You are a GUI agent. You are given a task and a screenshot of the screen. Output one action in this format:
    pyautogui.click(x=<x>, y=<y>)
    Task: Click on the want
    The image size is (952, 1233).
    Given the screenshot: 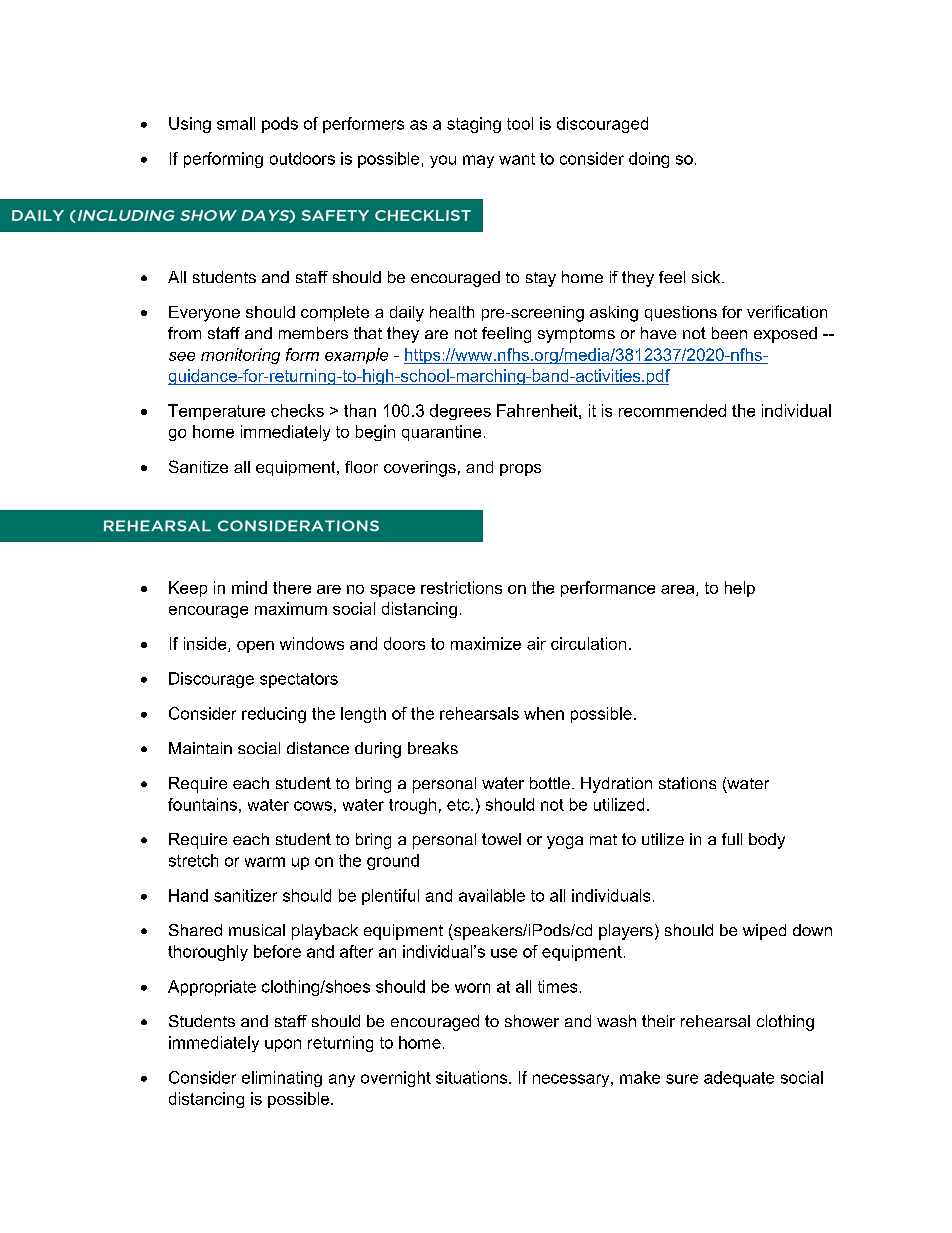 What is the action you would take?
    pyautogui.click(x=517, y=159)
